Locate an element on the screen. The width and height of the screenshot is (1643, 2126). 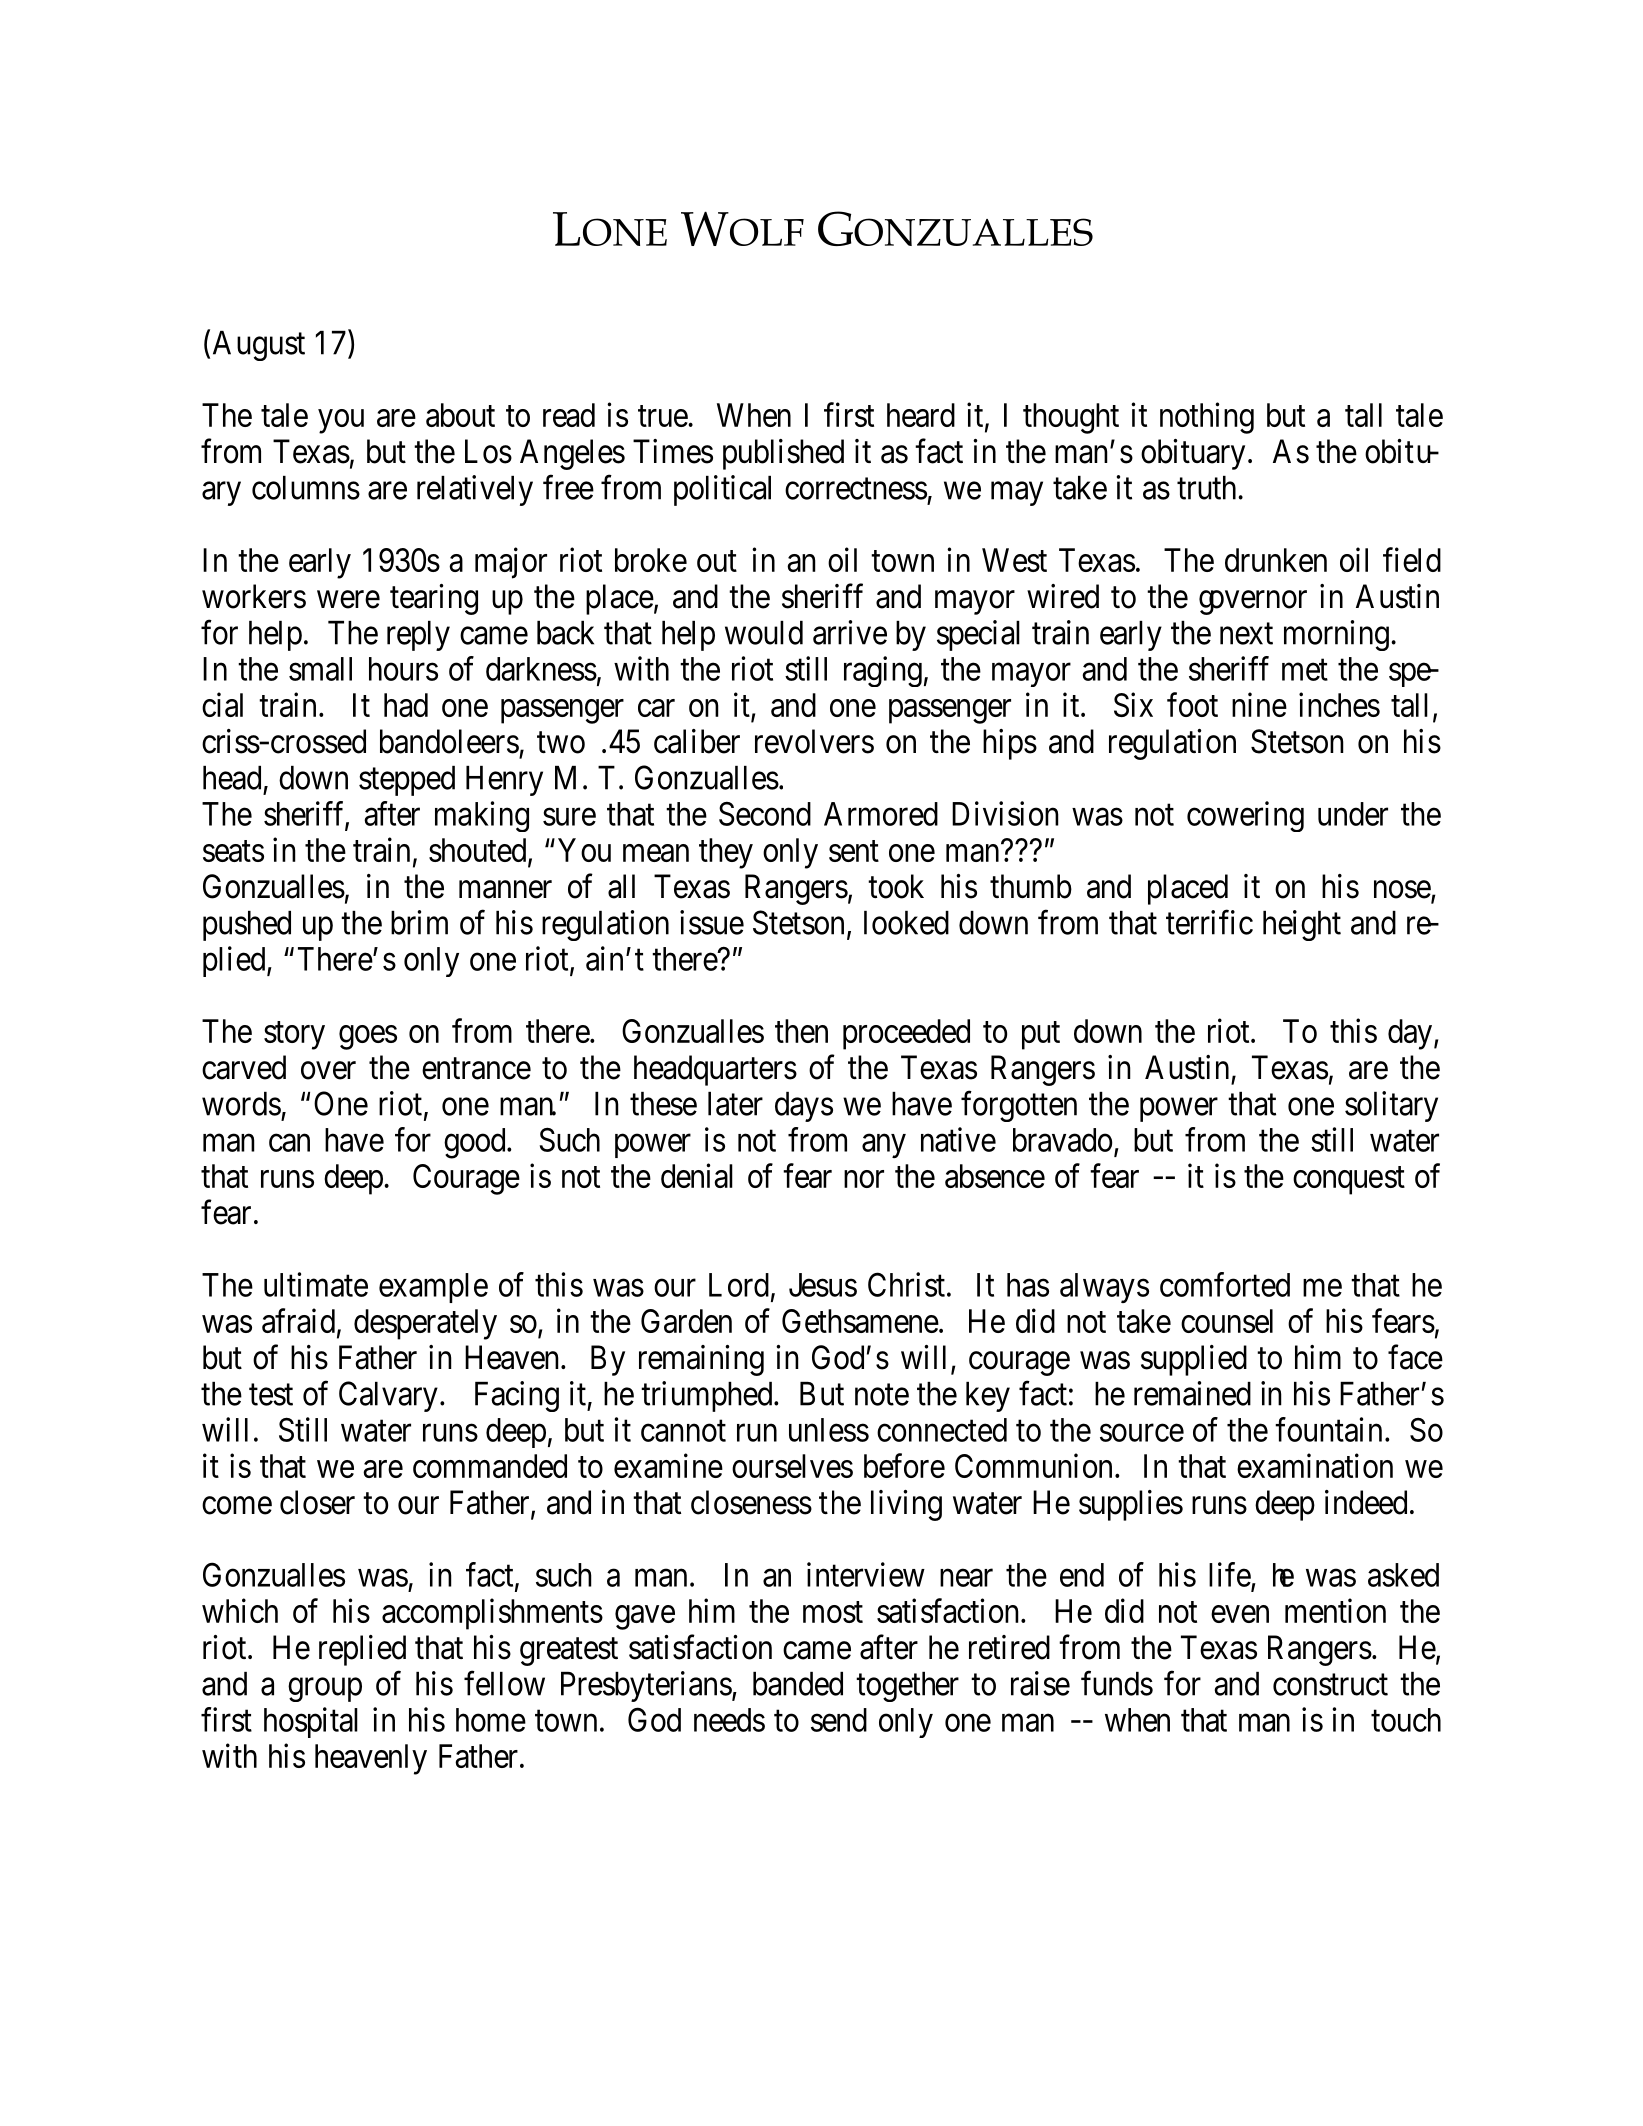
counsel is located at coordinates (1227, 1321).
